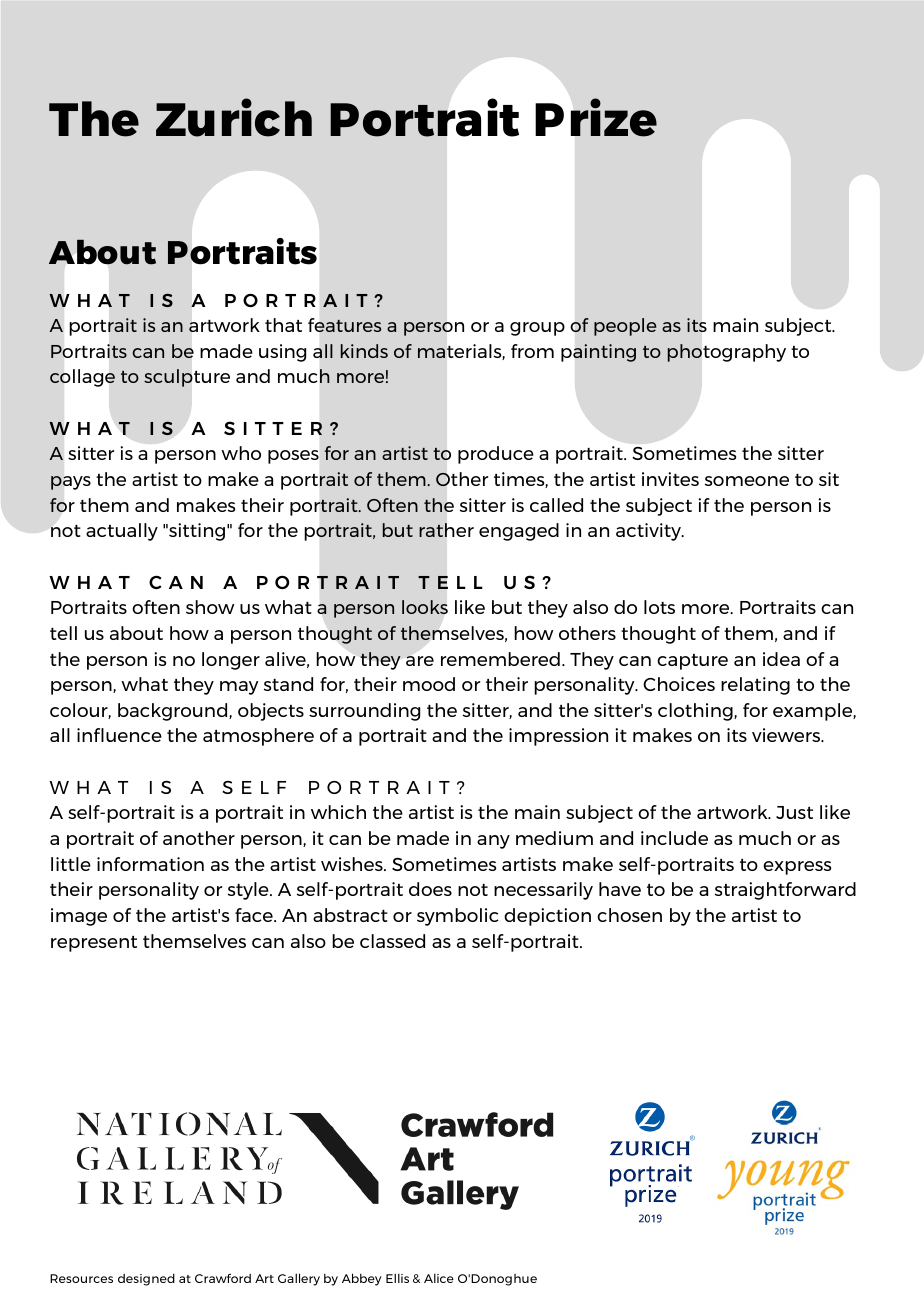 The width and height of the screenshot is (924, 1308). Describe the element at coordinates (674, 838) in the screenshot. I see `include` at that location.
